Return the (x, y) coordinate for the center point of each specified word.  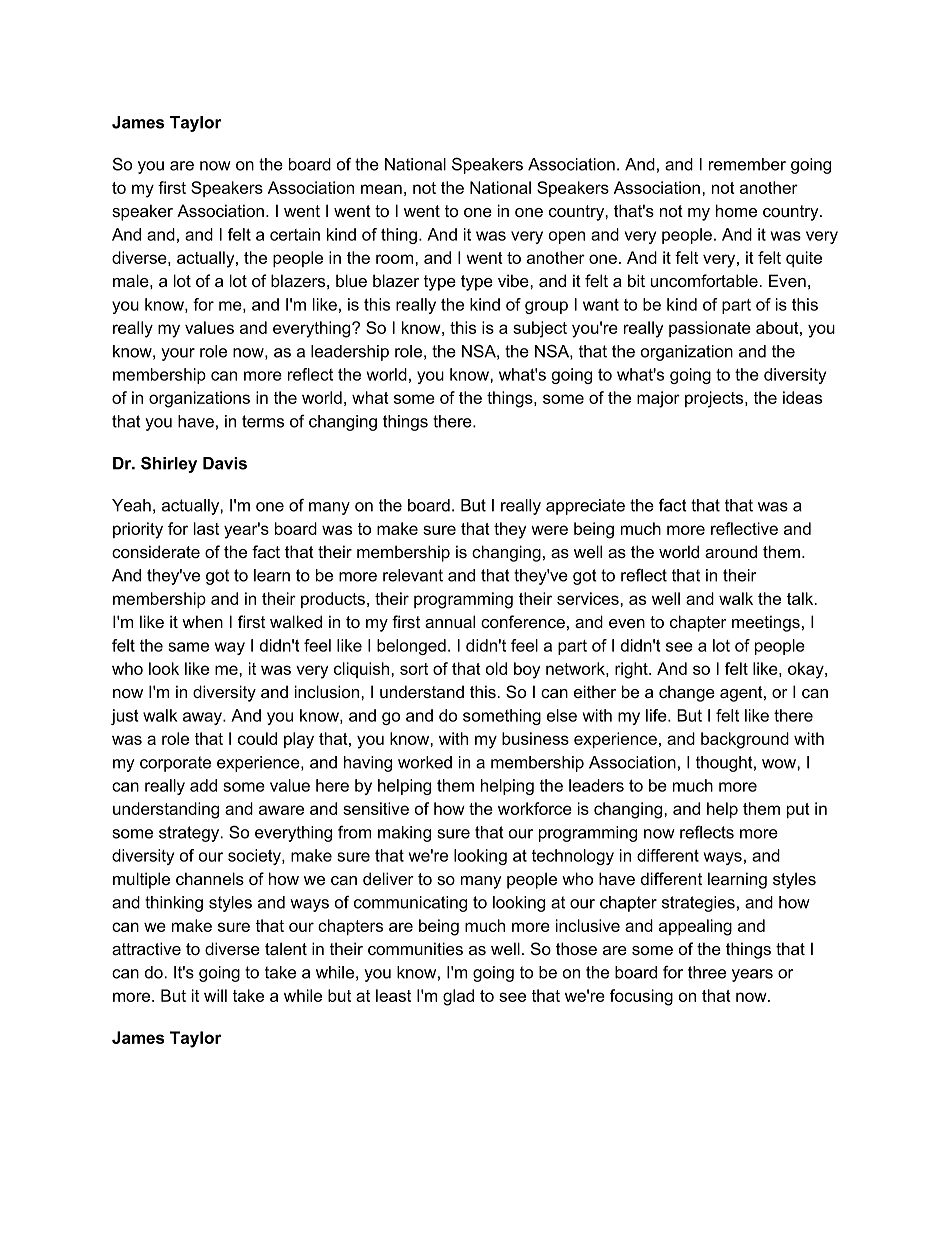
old (496, 668)
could (257, 738)
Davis (225, 463)
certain (295, 234)
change (687, 693)
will (215, 995)
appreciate (585, 507)
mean (381, 189)
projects (715, 399)
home (736, 210)
